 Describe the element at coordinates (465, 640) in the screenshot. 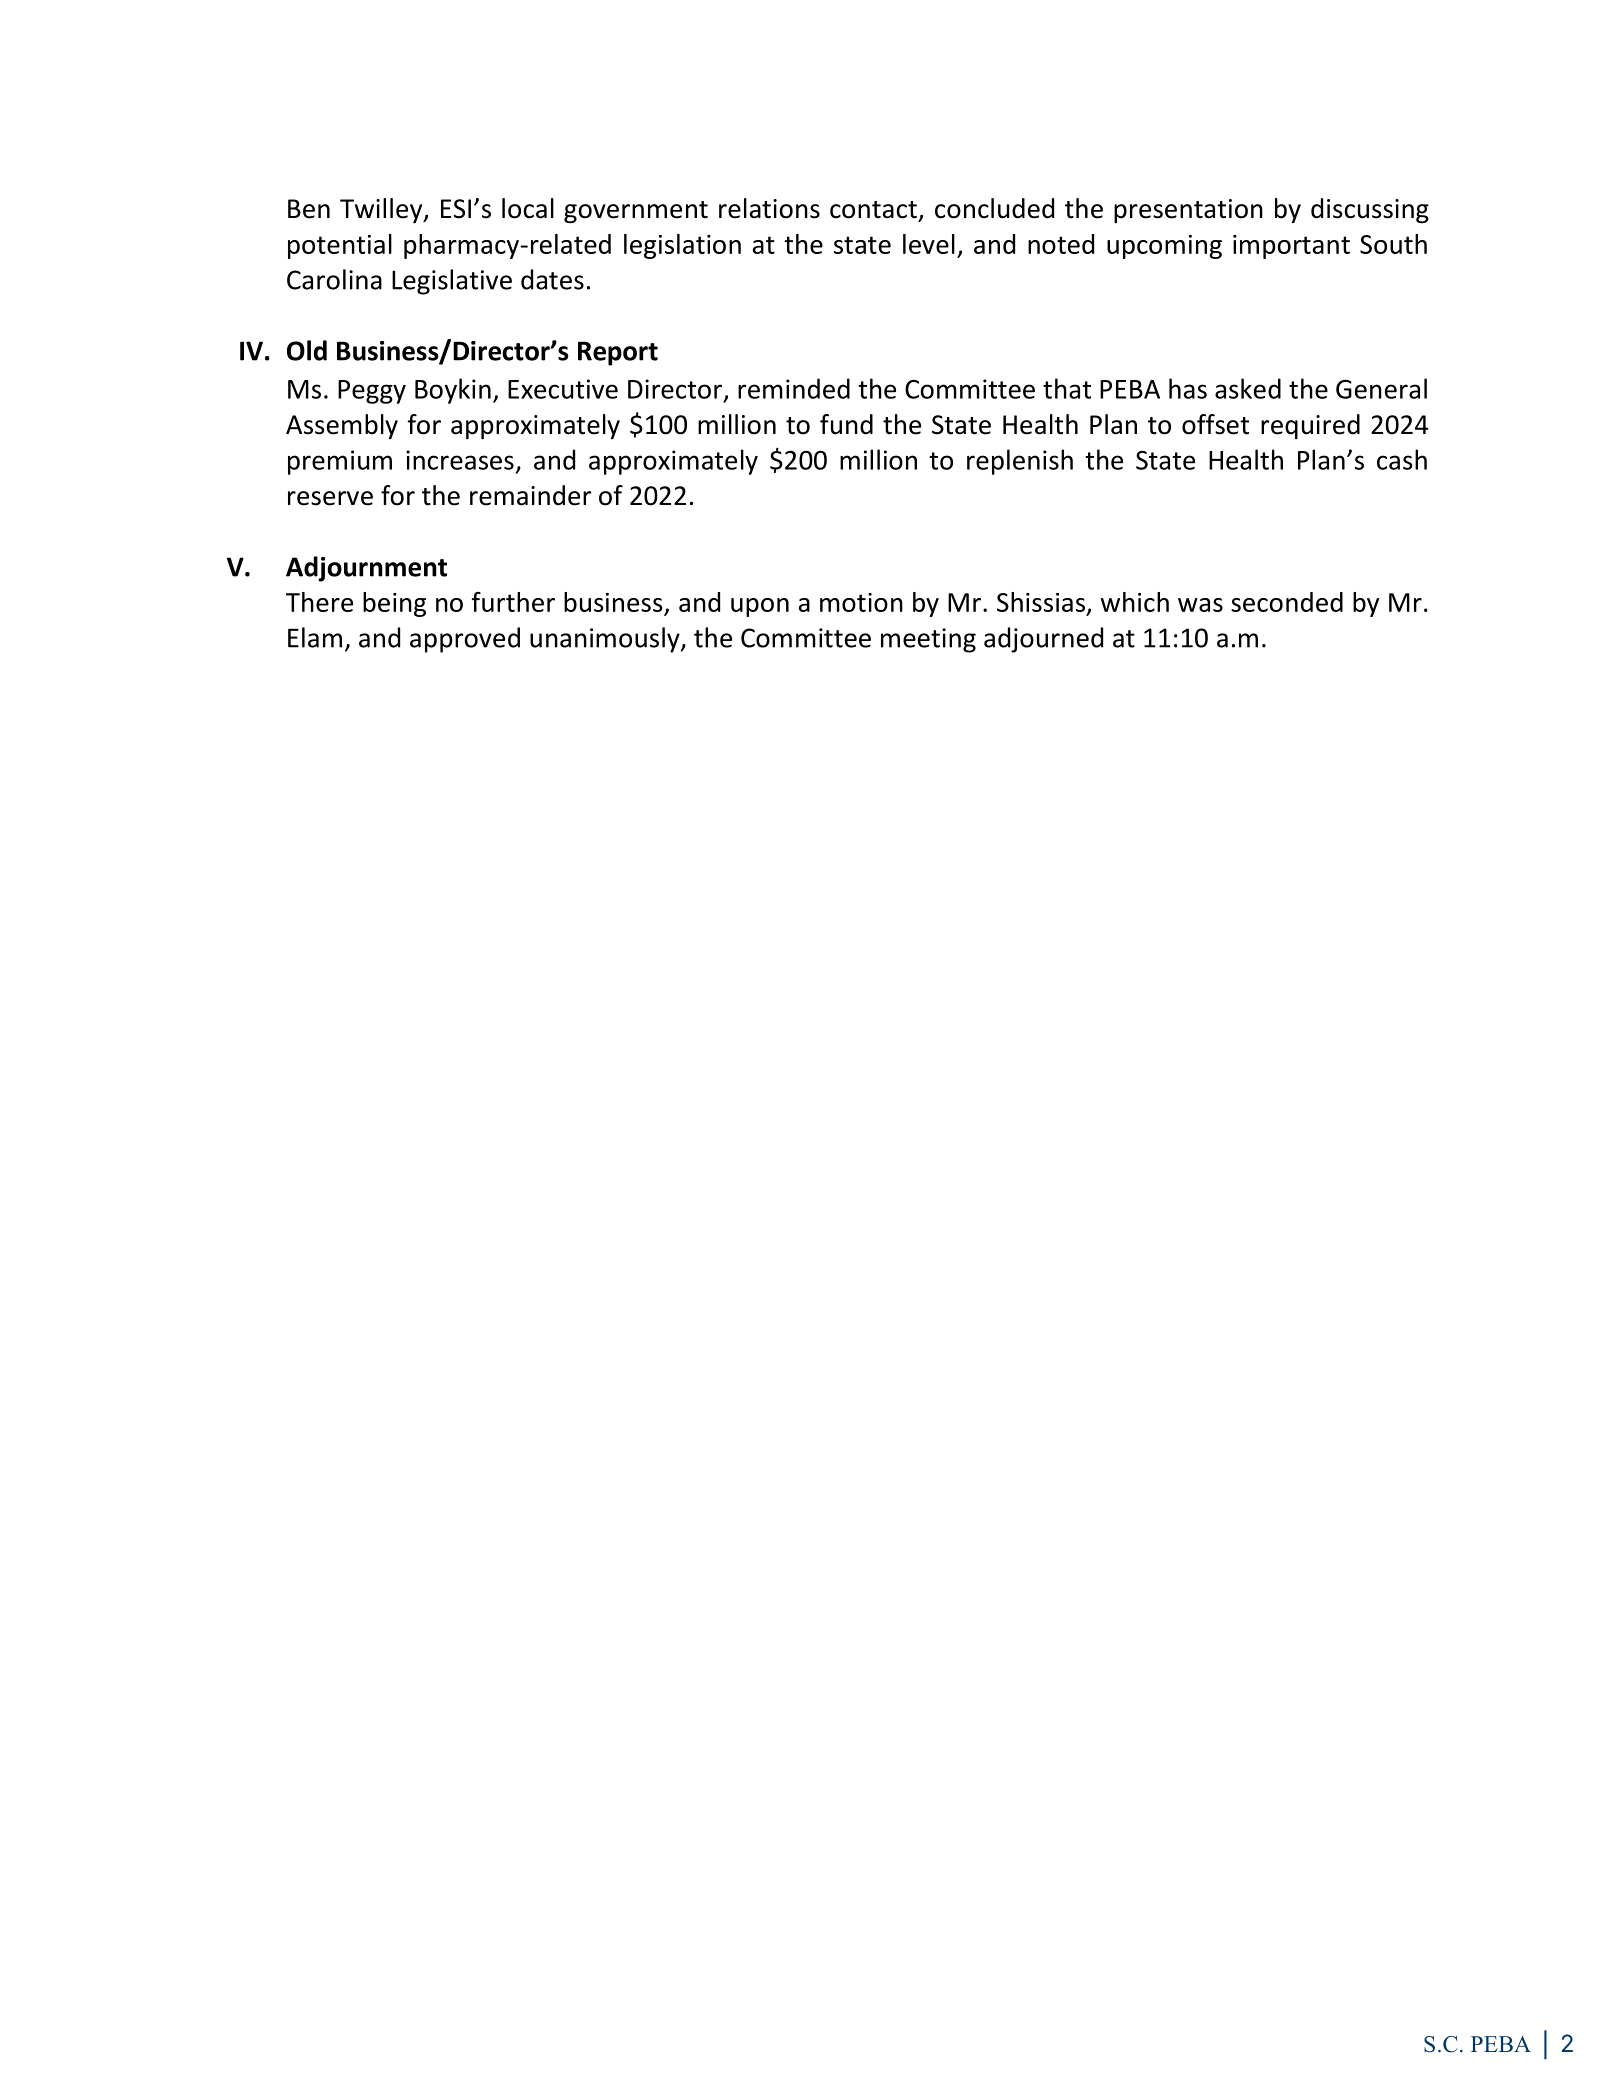

I see `approved` at that location.
